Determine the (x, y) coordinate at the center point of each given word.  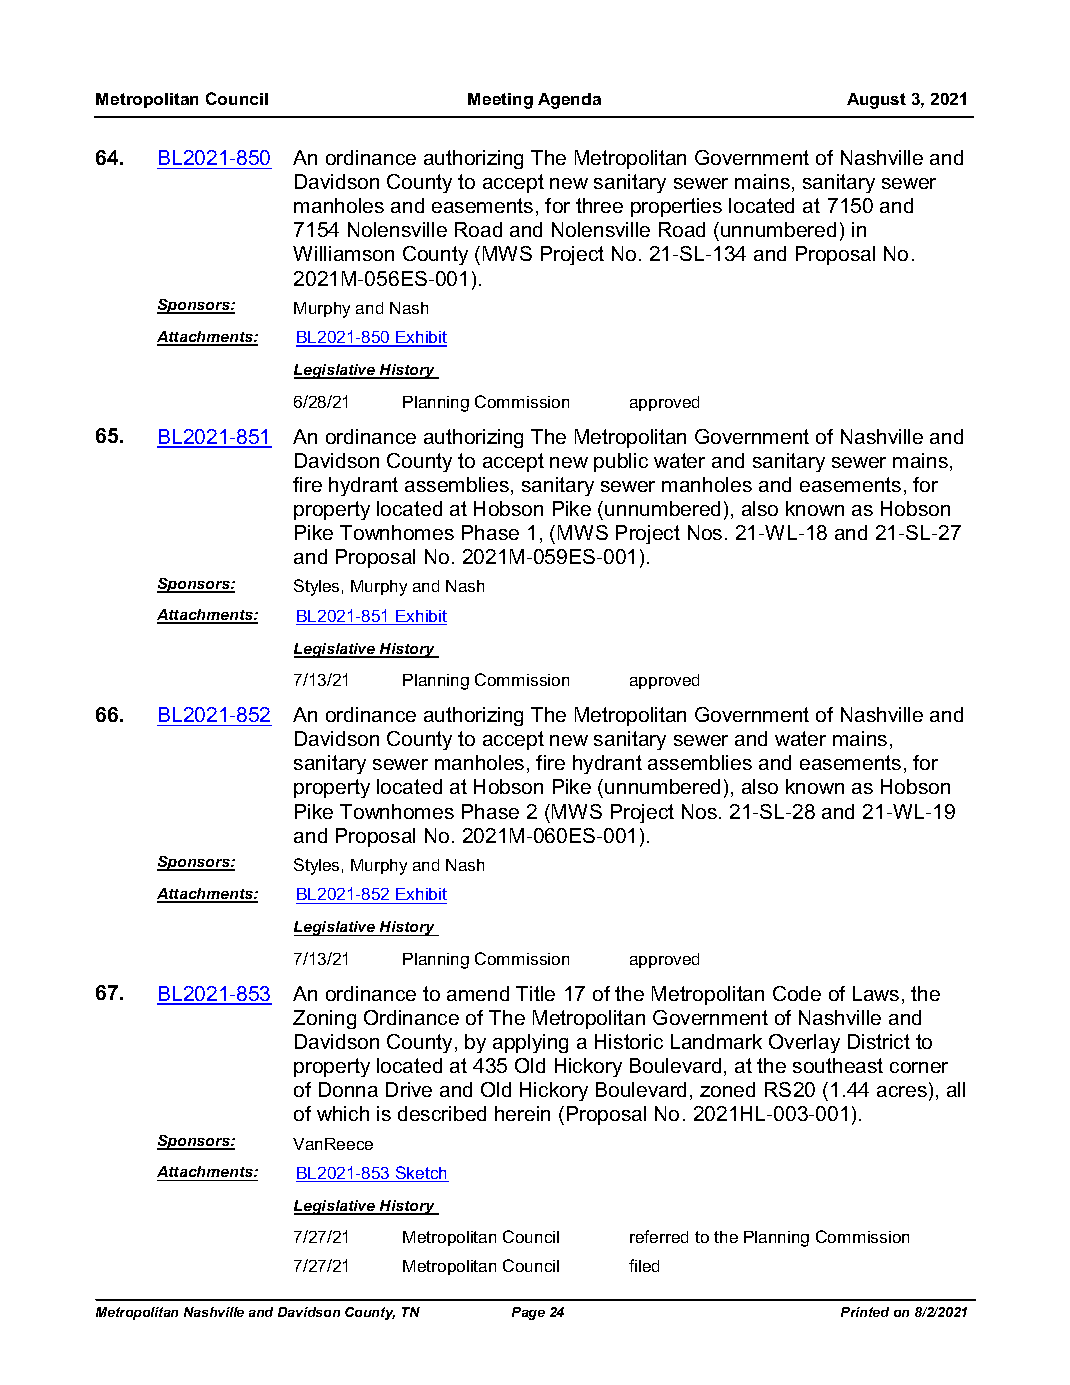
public (621, 462)
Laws (876, 993)
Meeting (500, 101)
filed (644, 1265)
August (876, 101)
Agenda (569, 101)
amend (478, 993)
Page (528, 1313)
